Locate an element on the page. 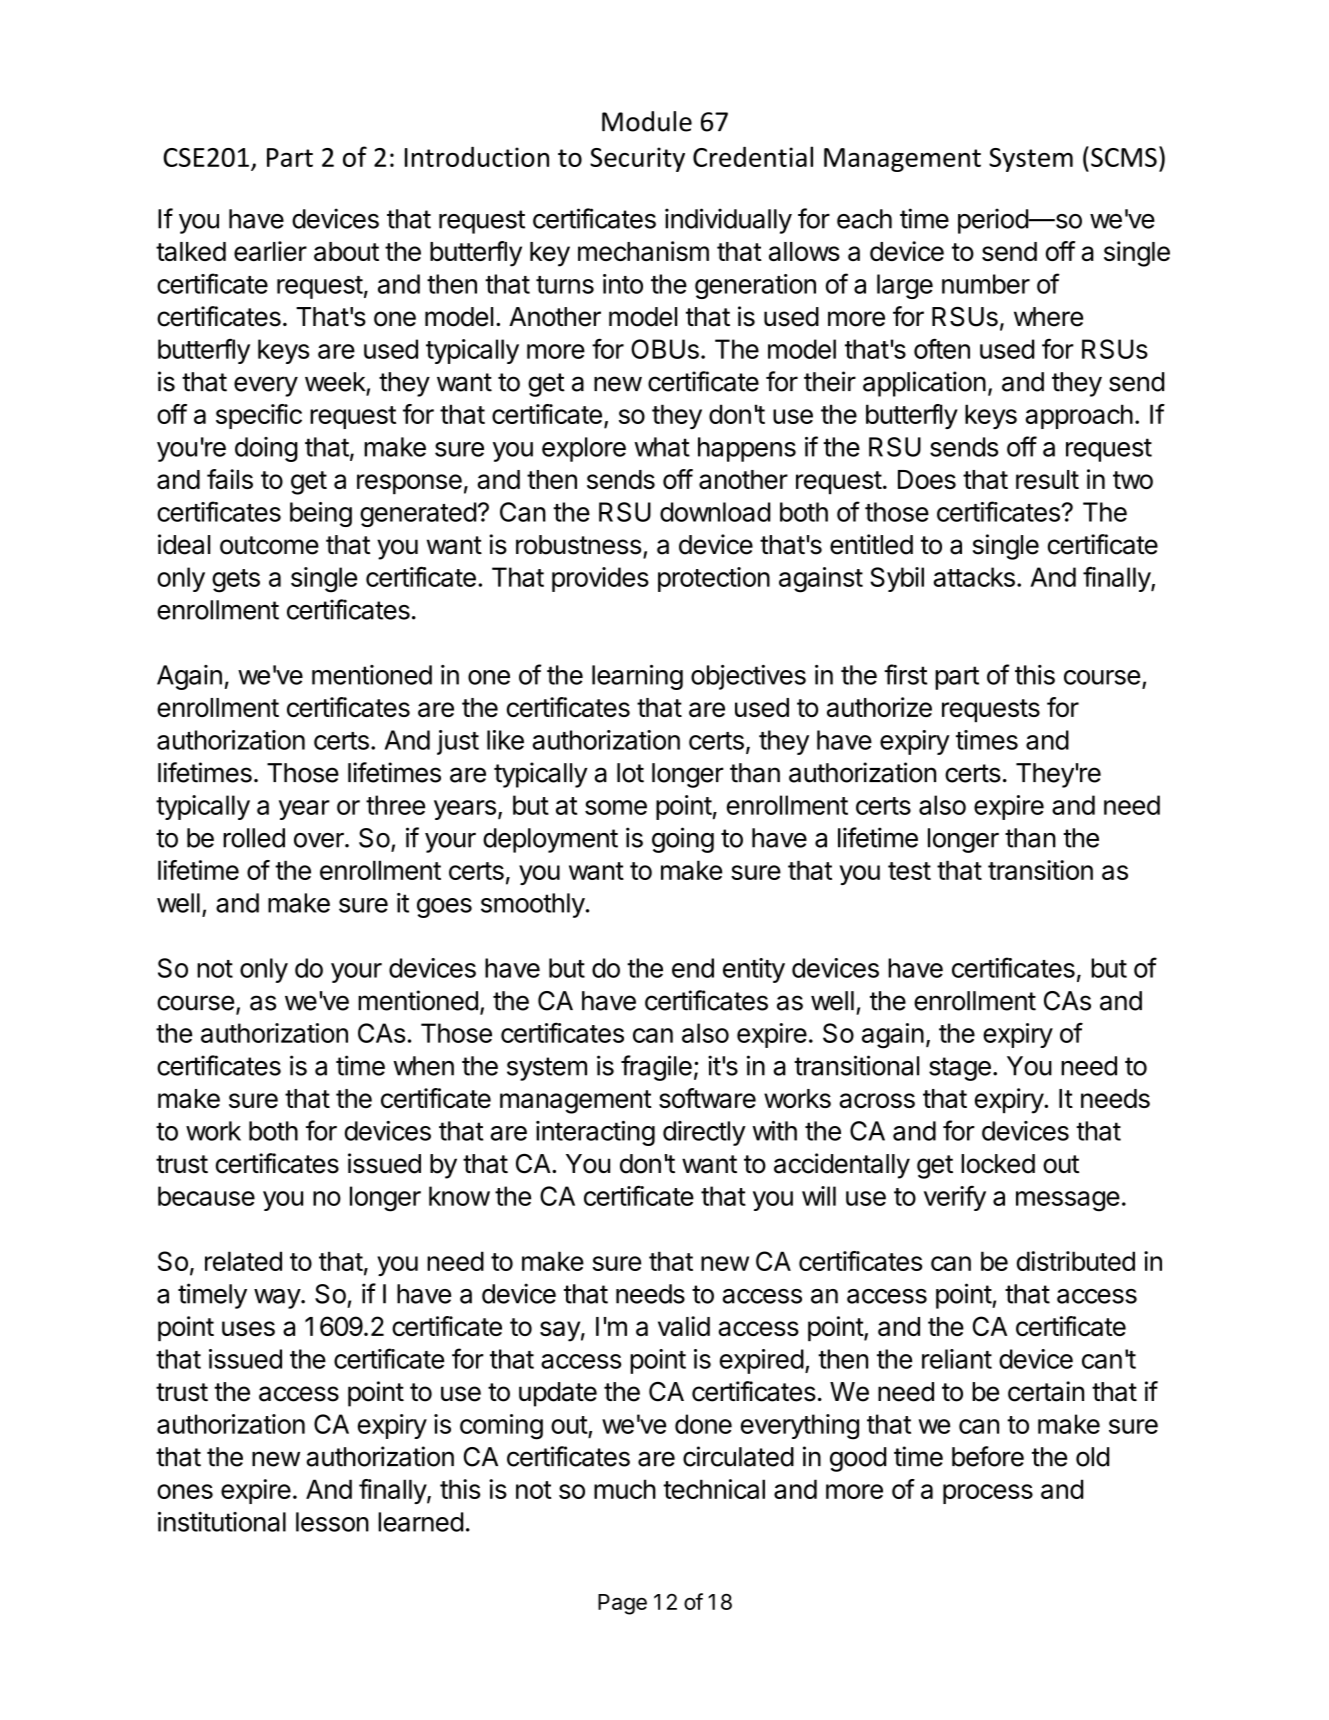 This page has width=1329, height=1720. Security is located at coordinates (637, 159).
